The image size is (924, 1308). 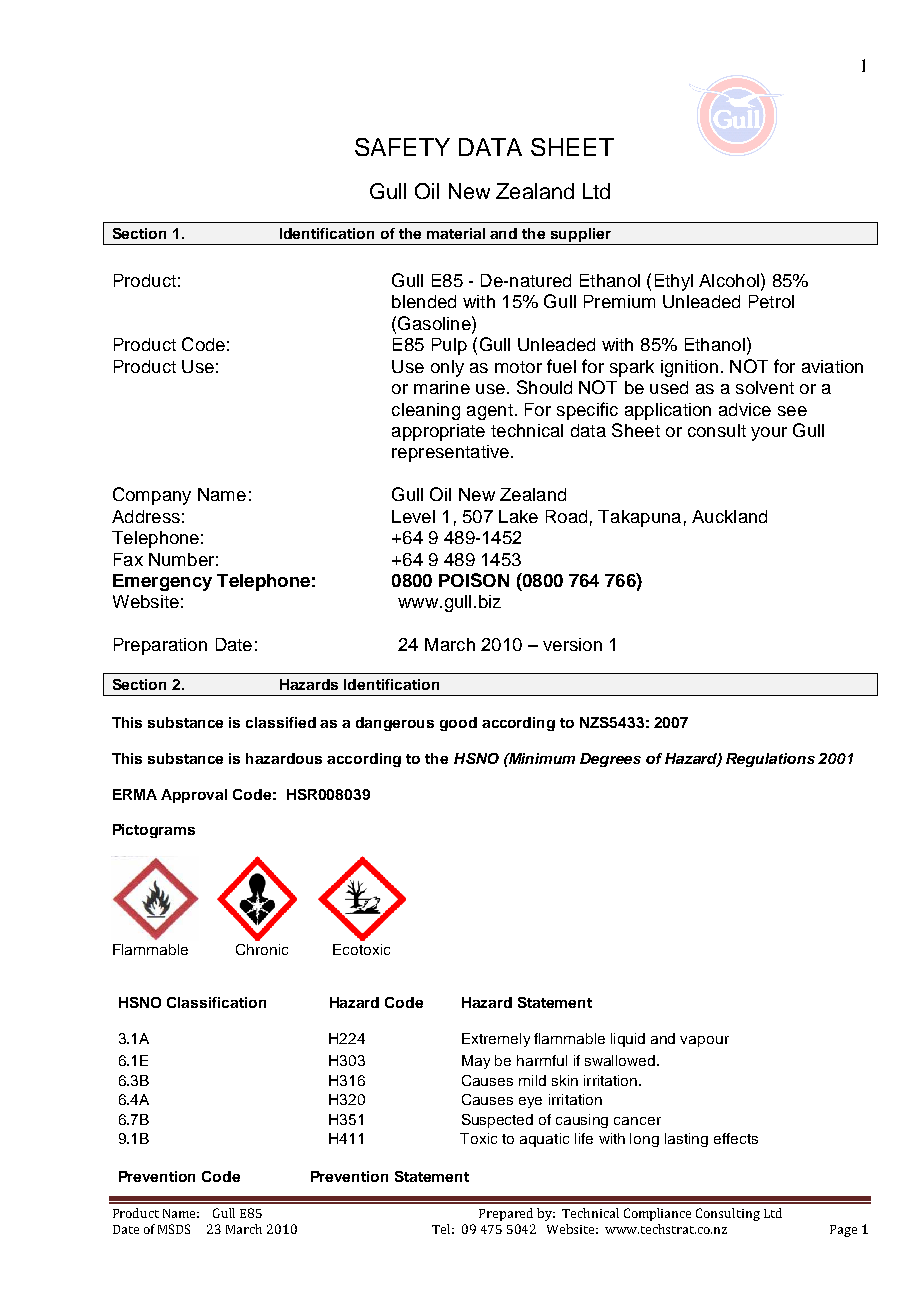 What do you see at coordinates (194, 796) in the page?
I see `Approval` at bounding box center [194, 796].
